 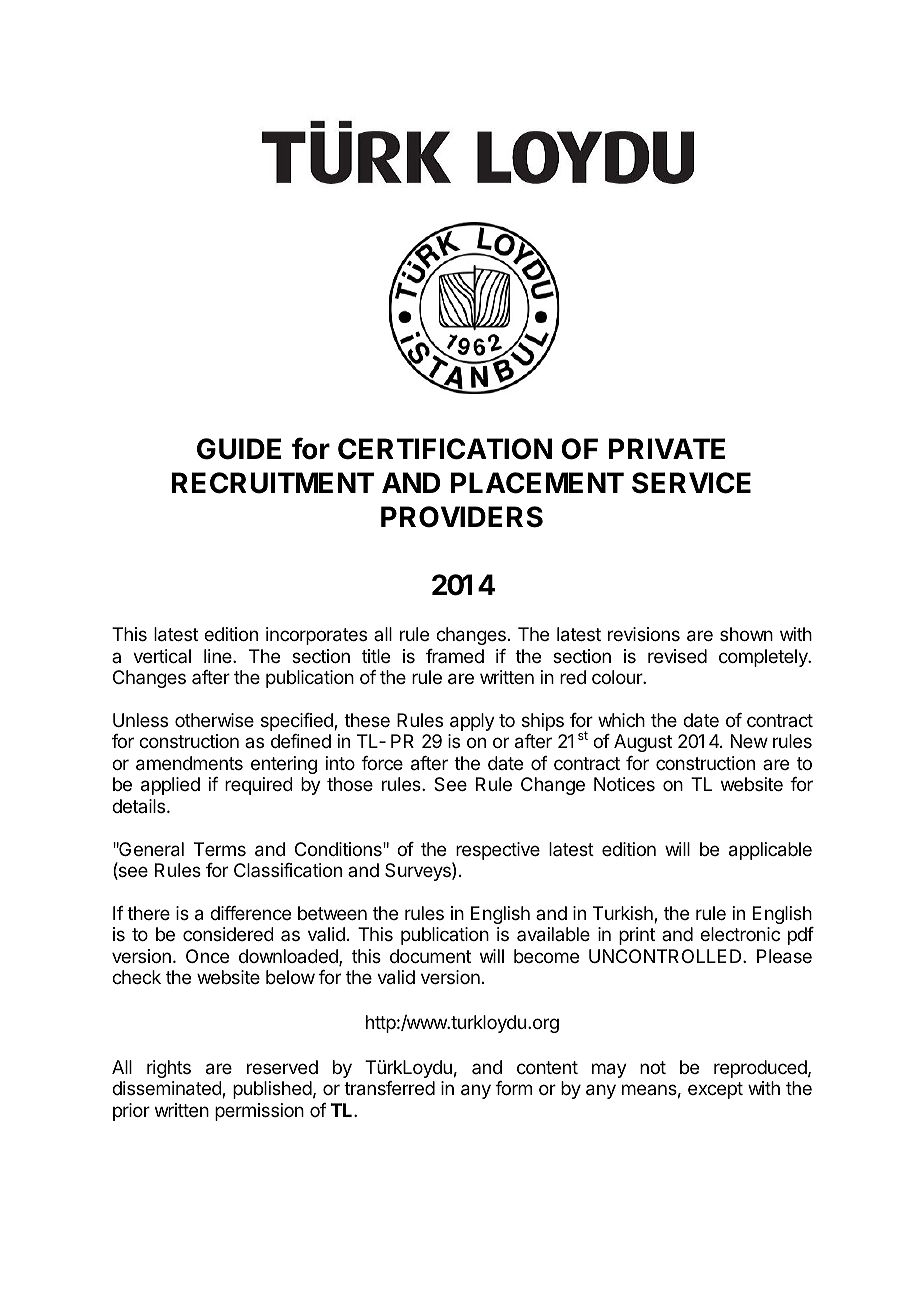 I want to click on form, so click(x=513, y=1088).
